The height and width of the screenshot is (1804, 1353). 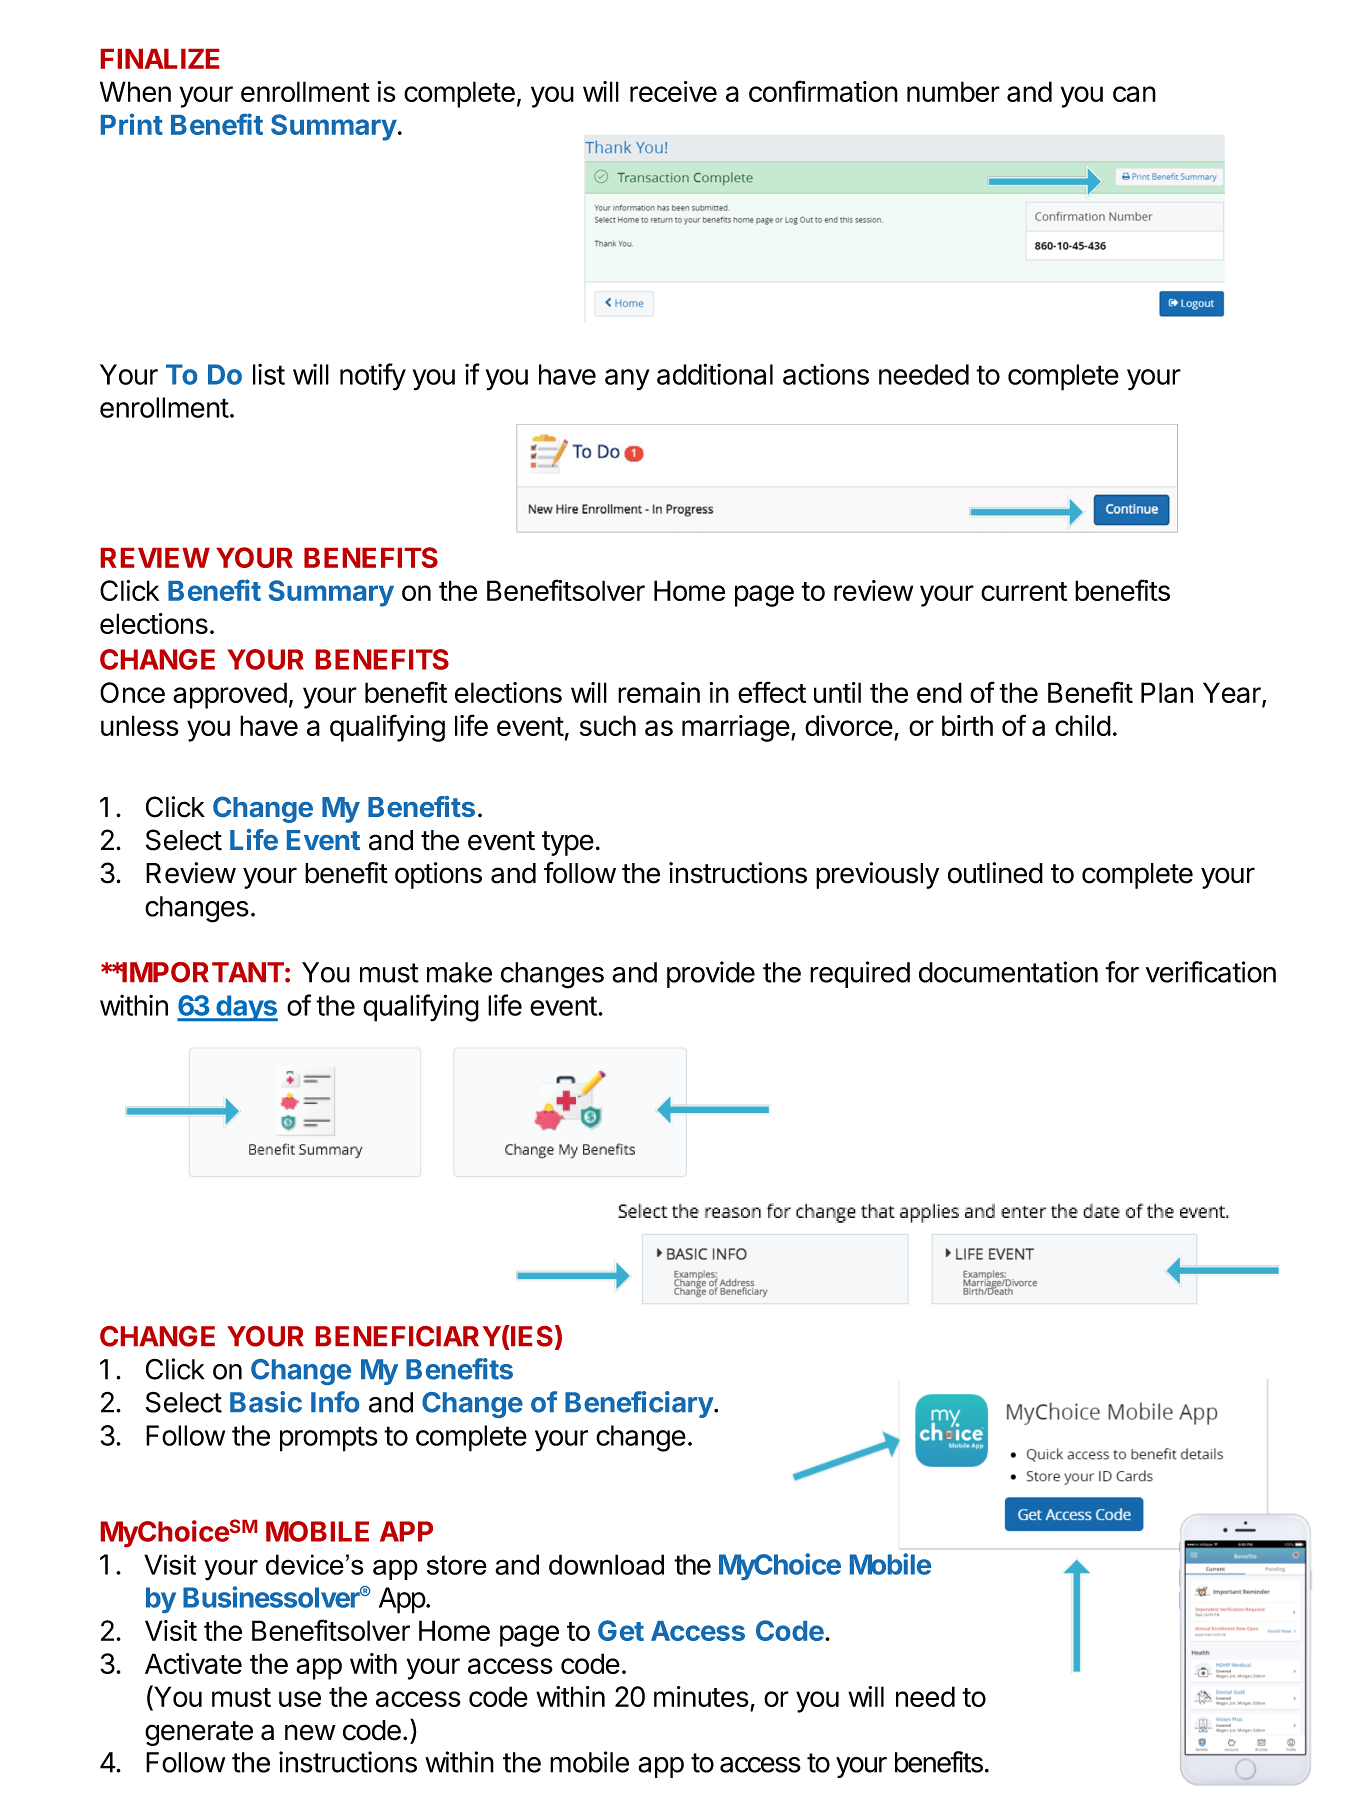 I want to click on receive, so click(x=673, y=91).
